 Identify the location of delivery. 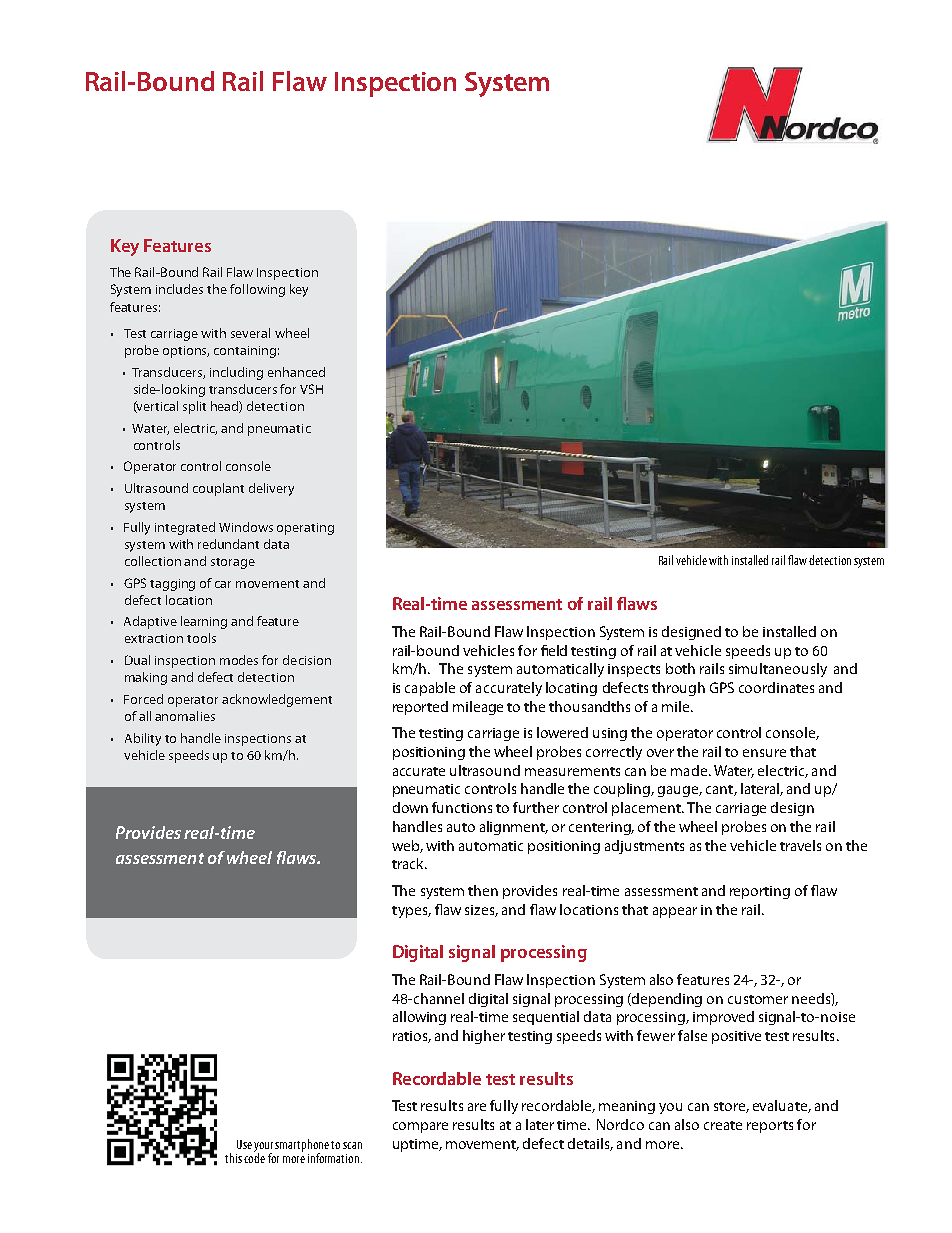
(271, 489).
